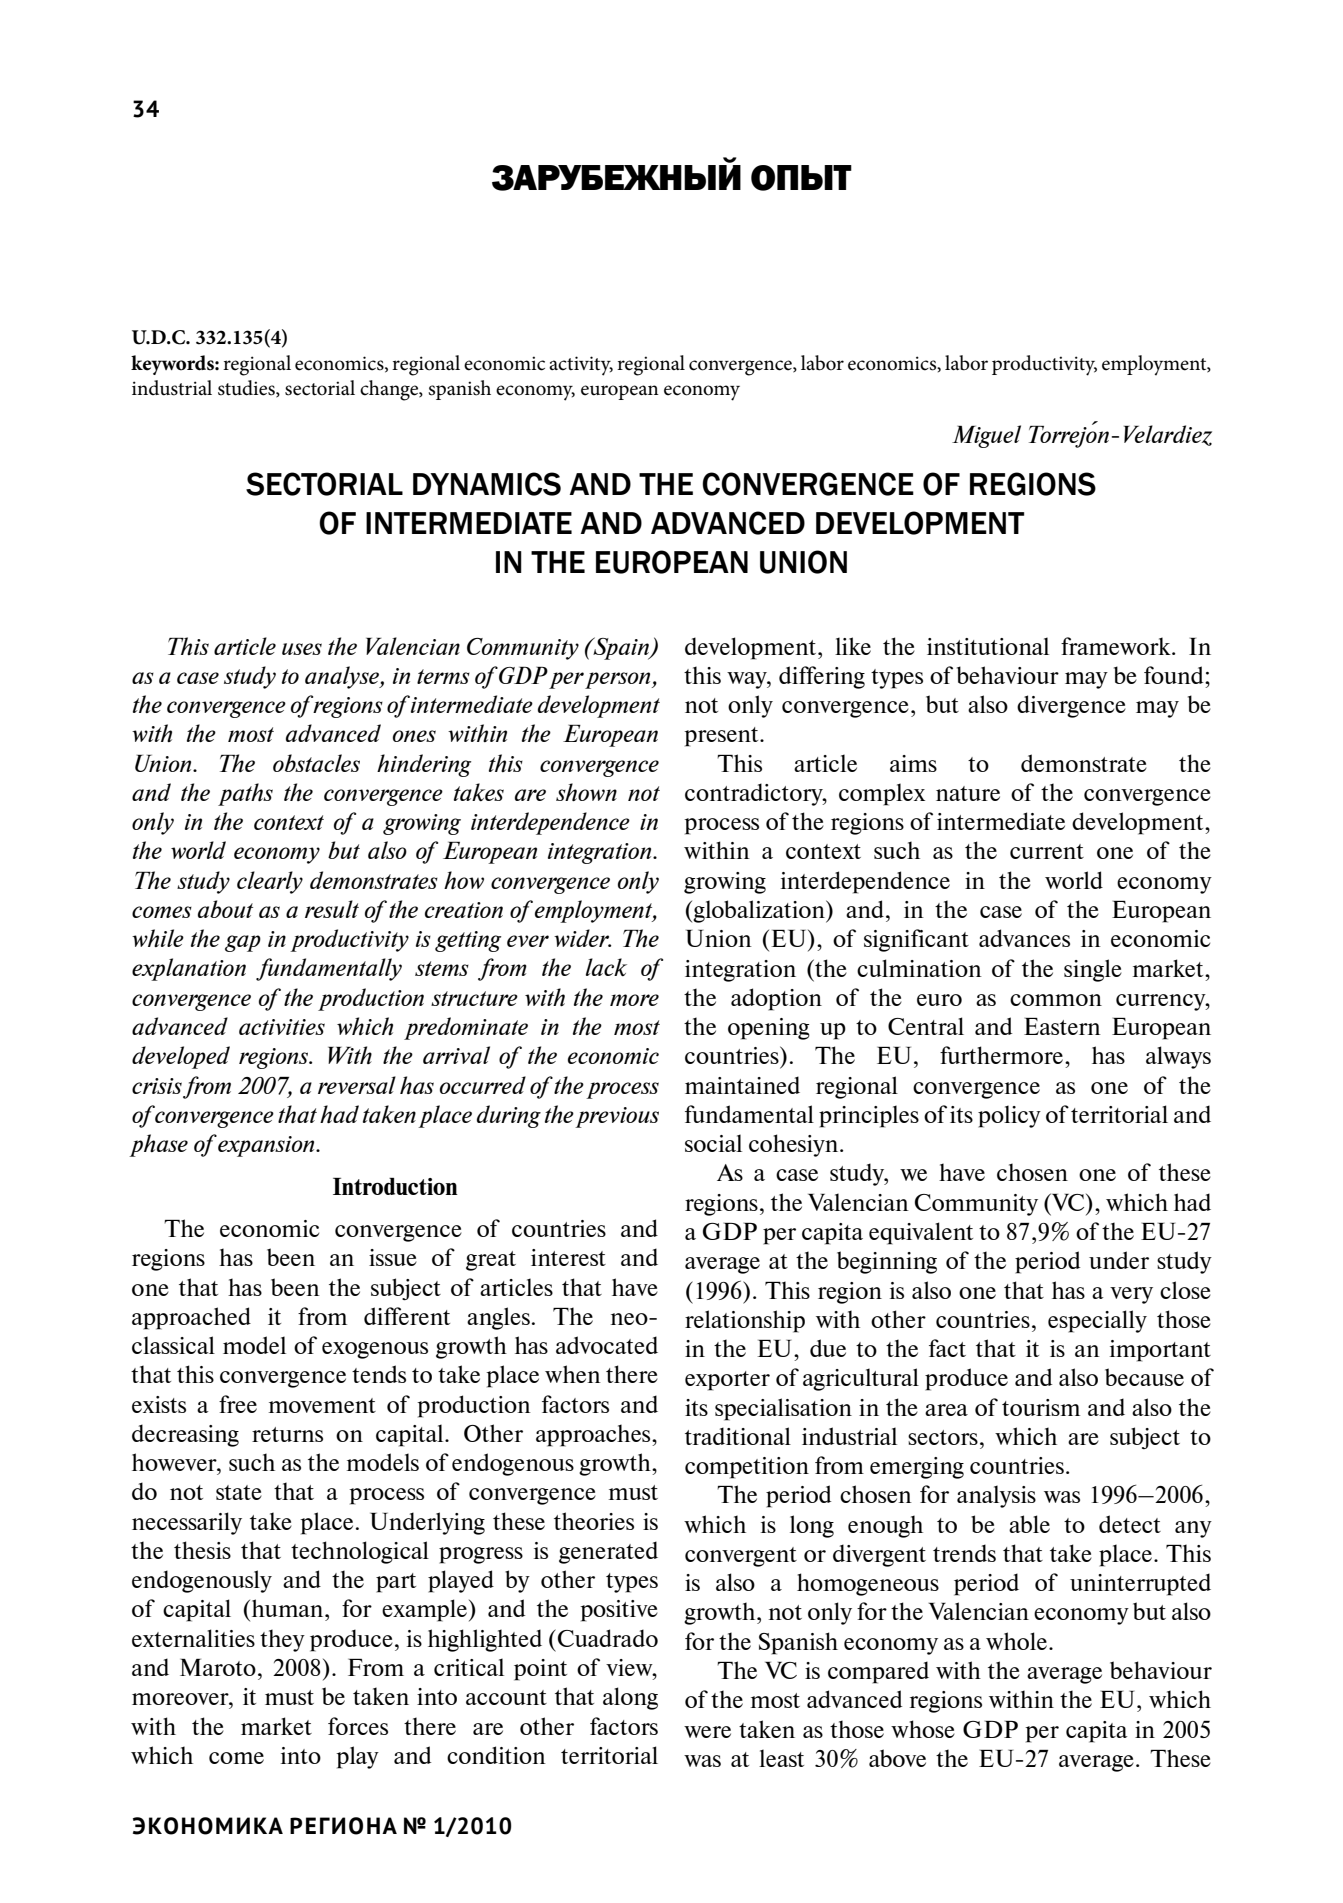 This image has width=1343, height=1903. I want to click on activity, so click(581, 366).
